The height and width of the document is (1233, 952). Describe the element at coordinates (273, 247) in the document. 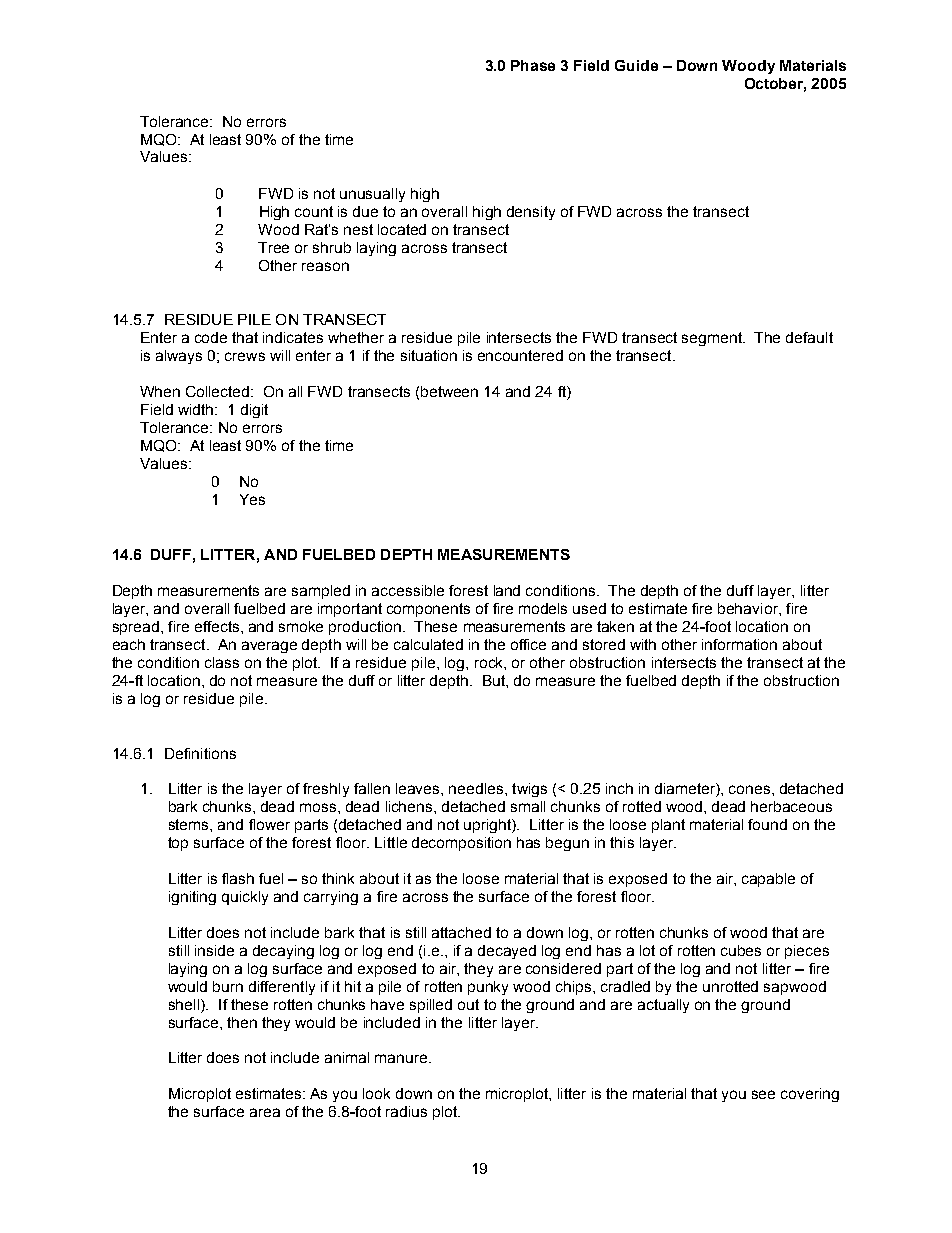

I see `Tree` at that location.
